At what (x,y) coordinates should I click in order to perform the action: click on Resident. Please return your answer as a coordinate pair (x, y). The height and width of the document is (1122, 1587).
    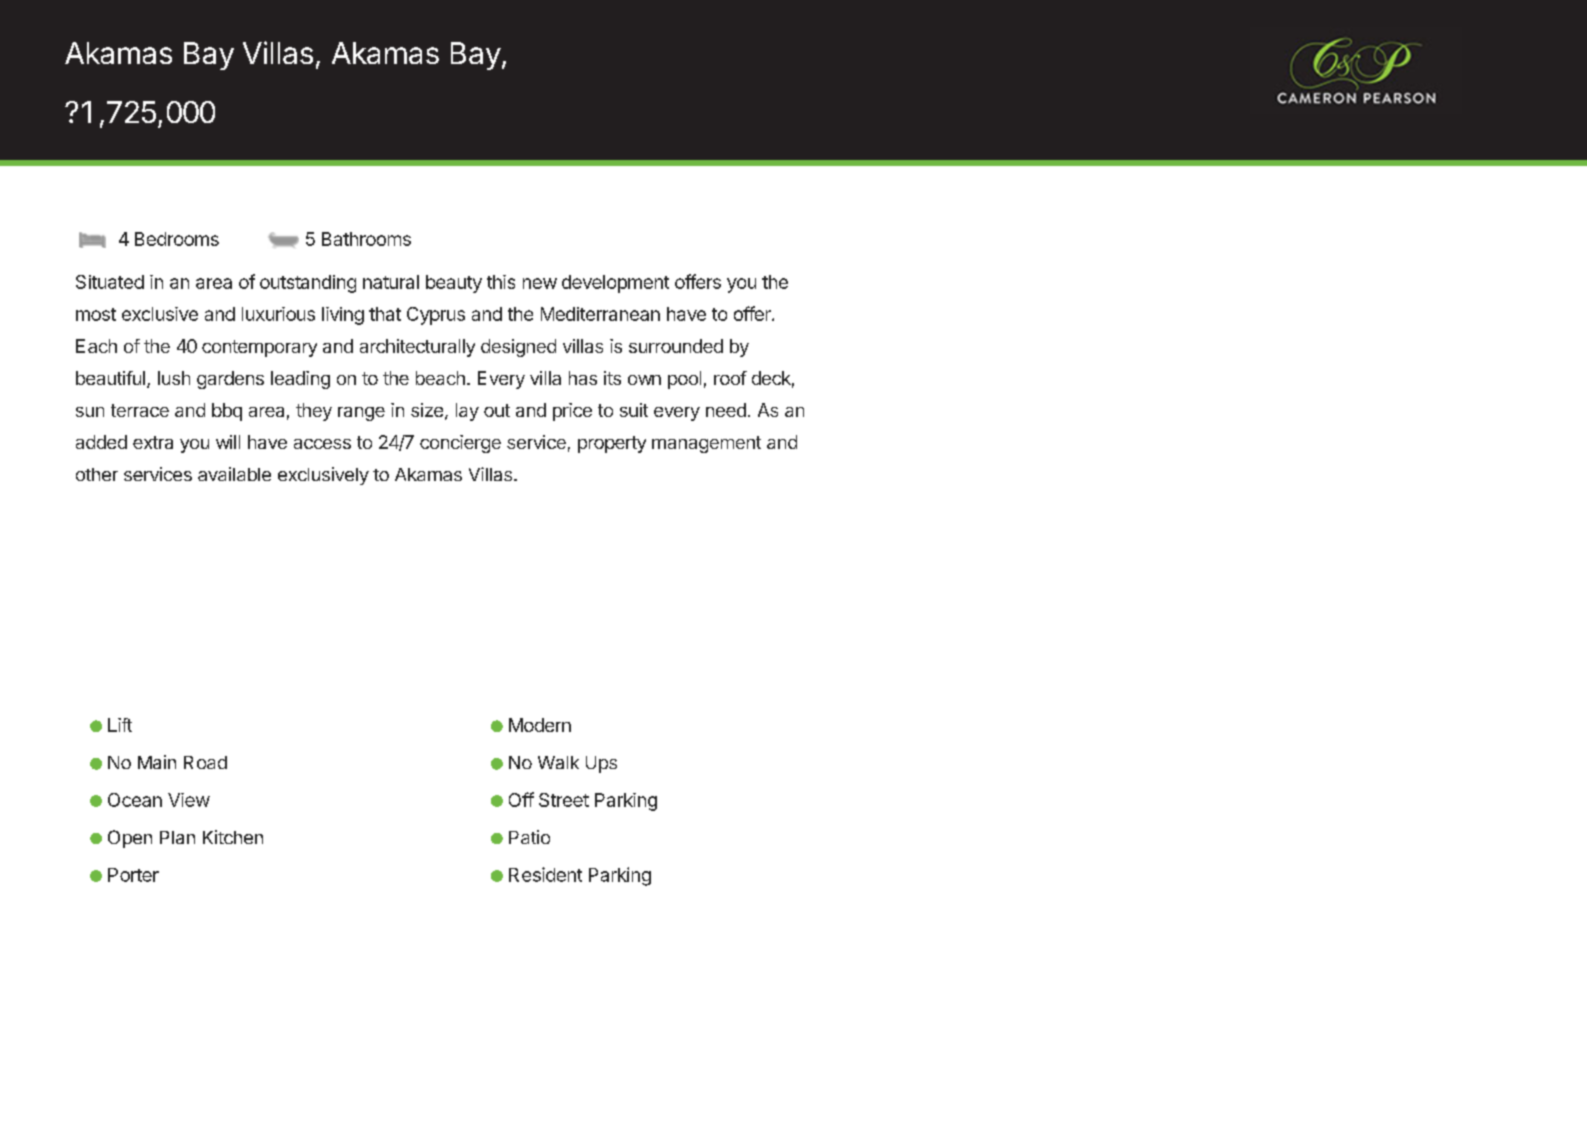
    Looking at the image, I should click on (545, 874).
